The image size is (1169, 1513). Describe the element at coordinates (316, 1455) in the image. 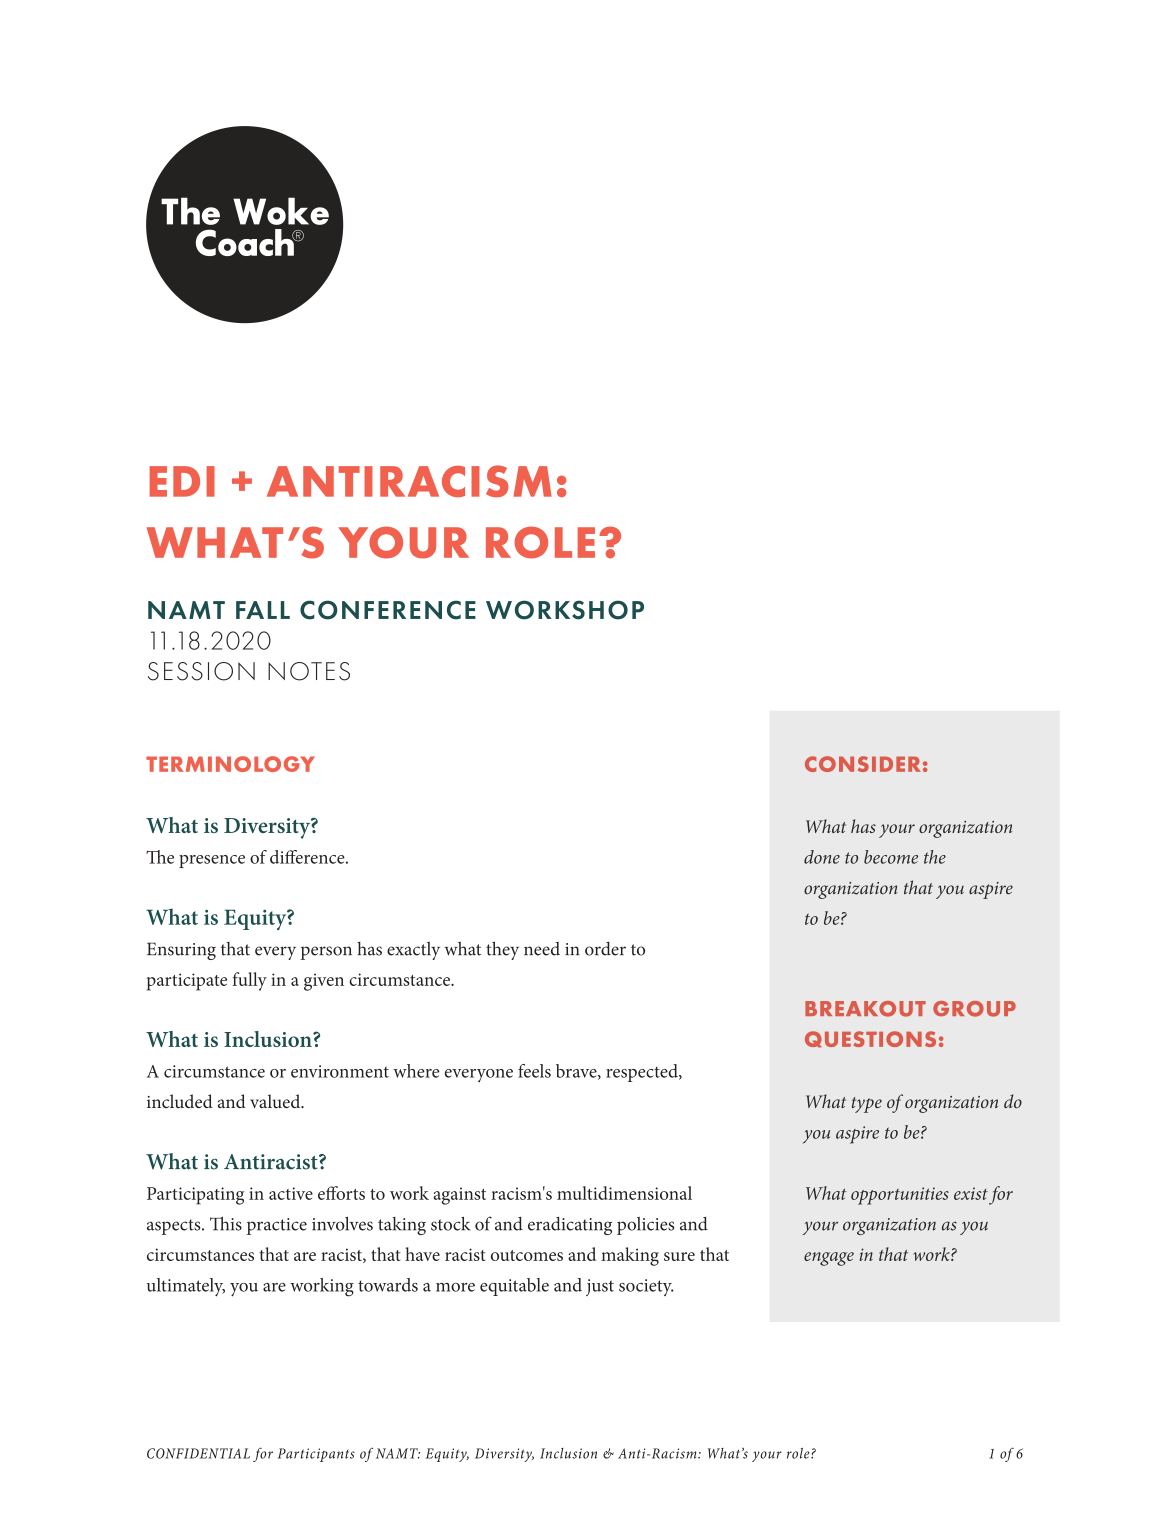

I see `Participants` at that location.
